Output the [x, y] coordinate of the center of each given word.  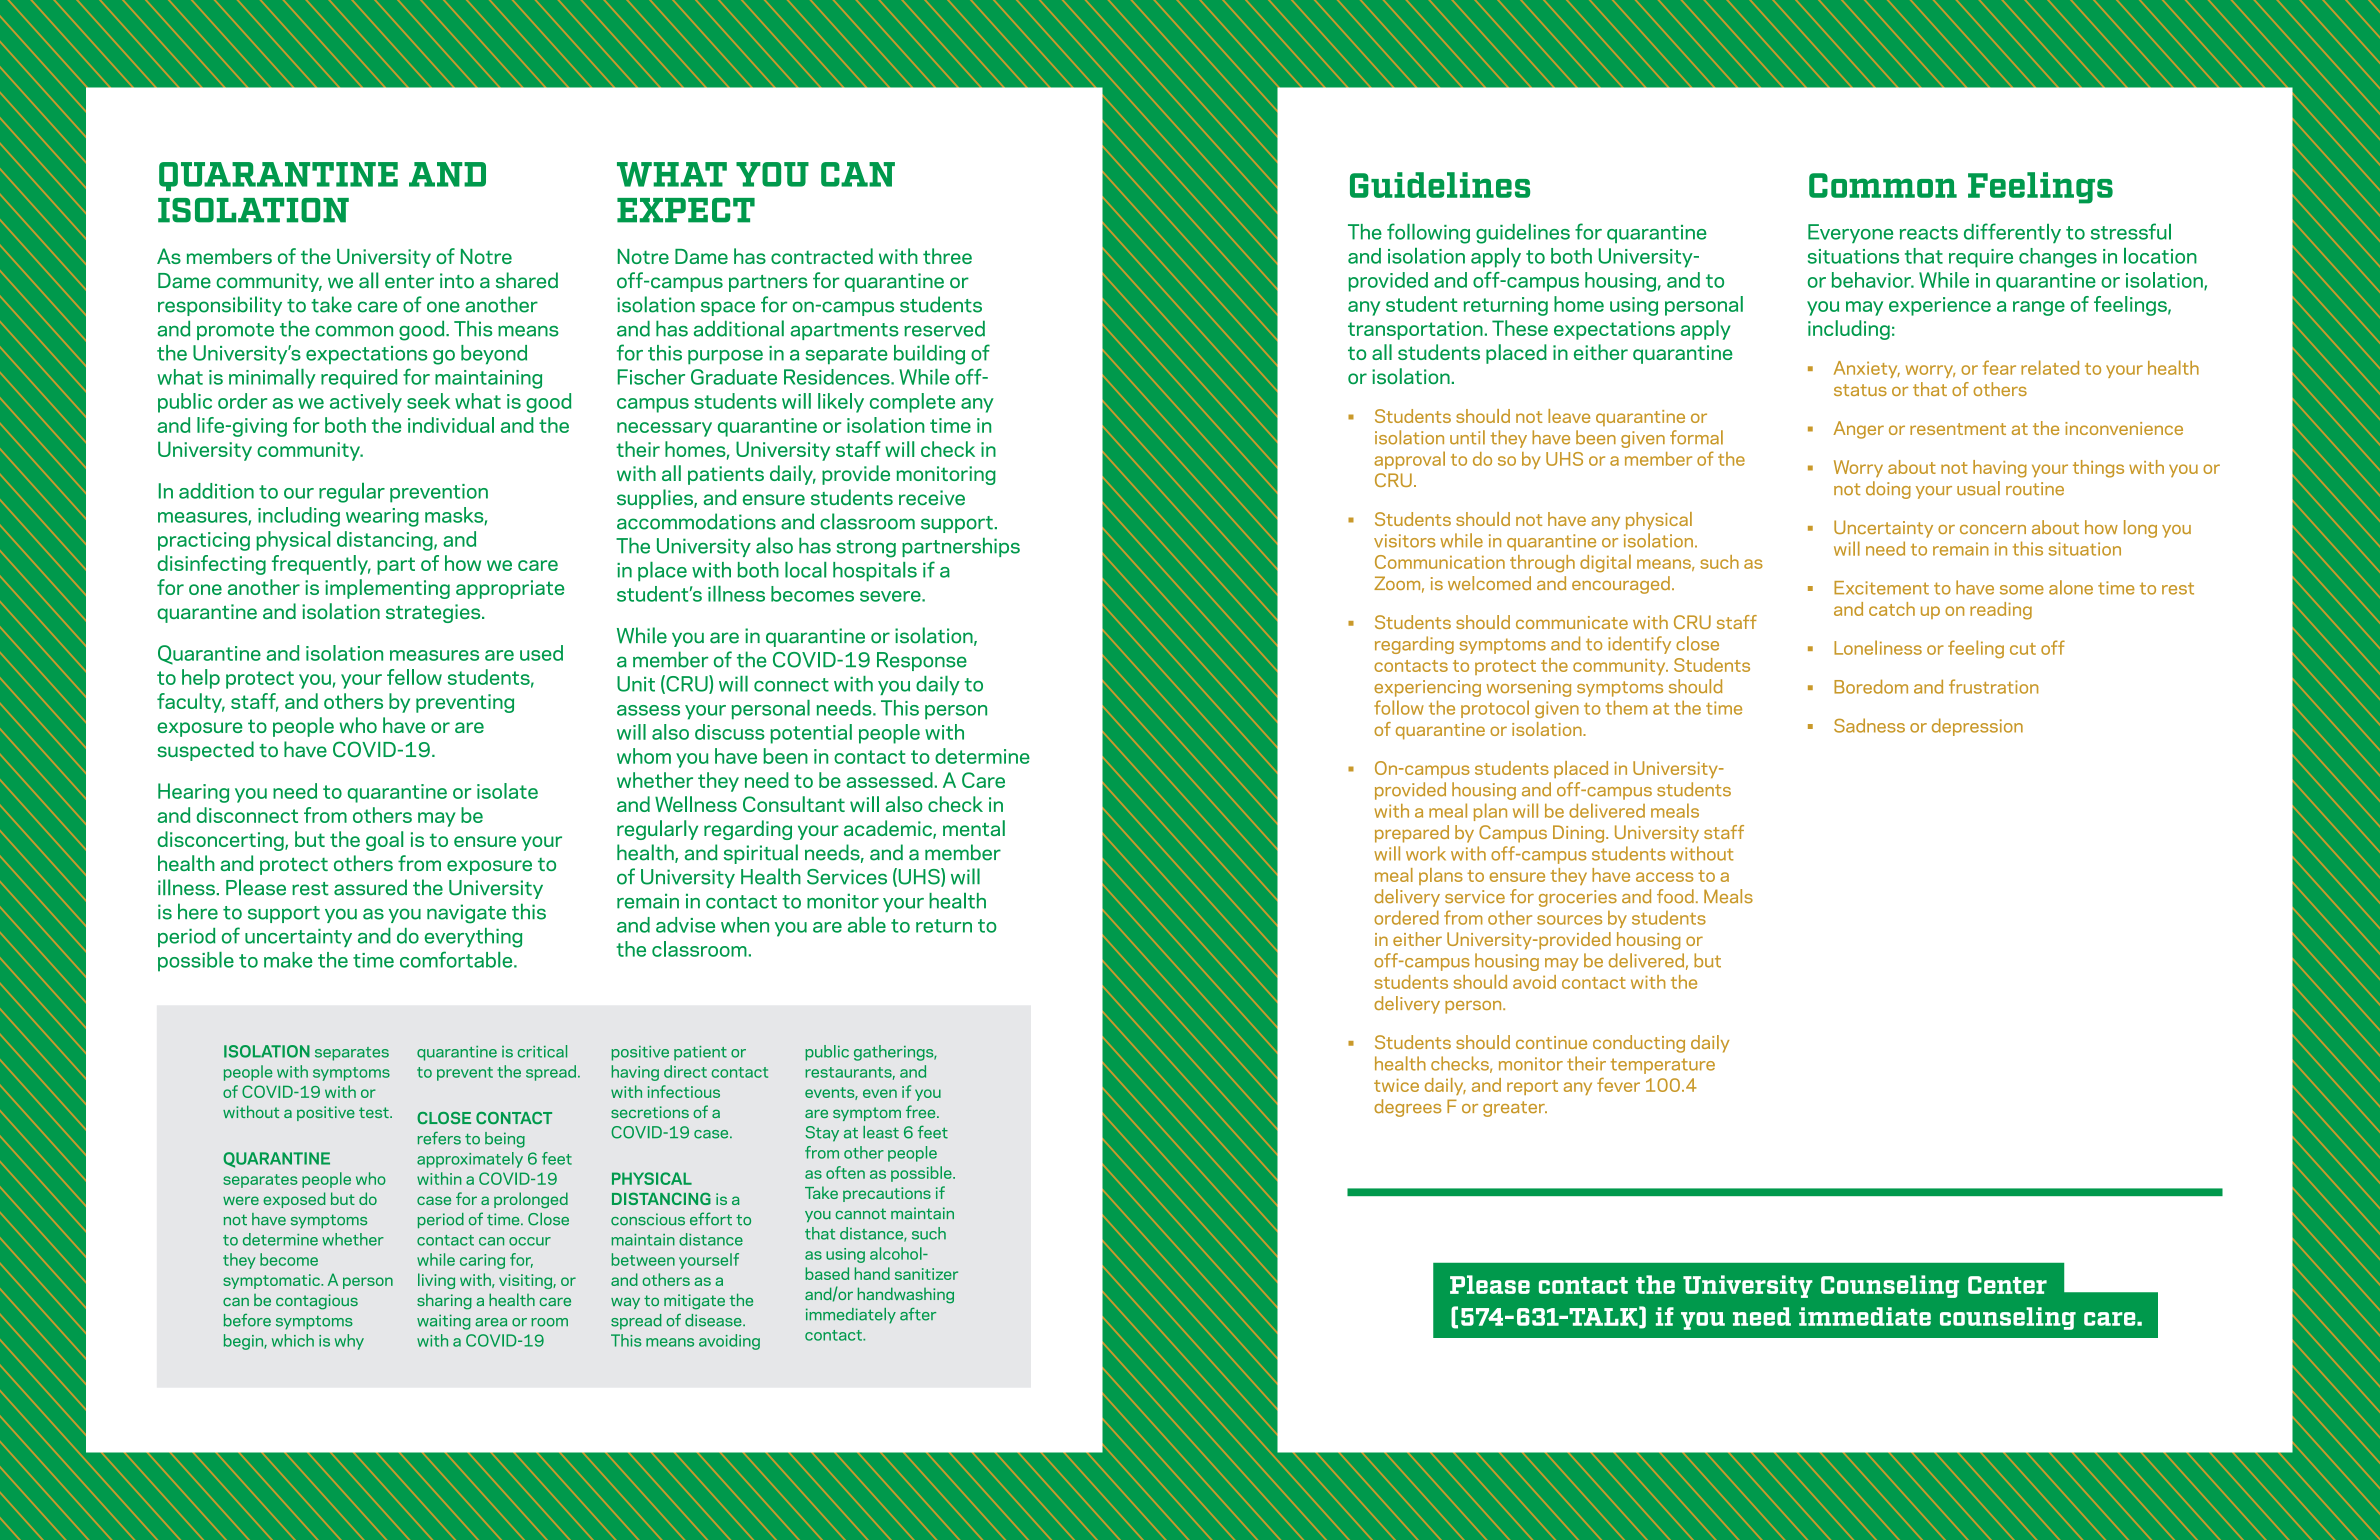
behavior [1873, 280]
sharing [444, 1301]
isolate [507, 791]
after [918, 1314]
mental [974, 828]
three [947, 256]
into [457, 280]
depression [1977, 727]
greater [1515, 1109]
